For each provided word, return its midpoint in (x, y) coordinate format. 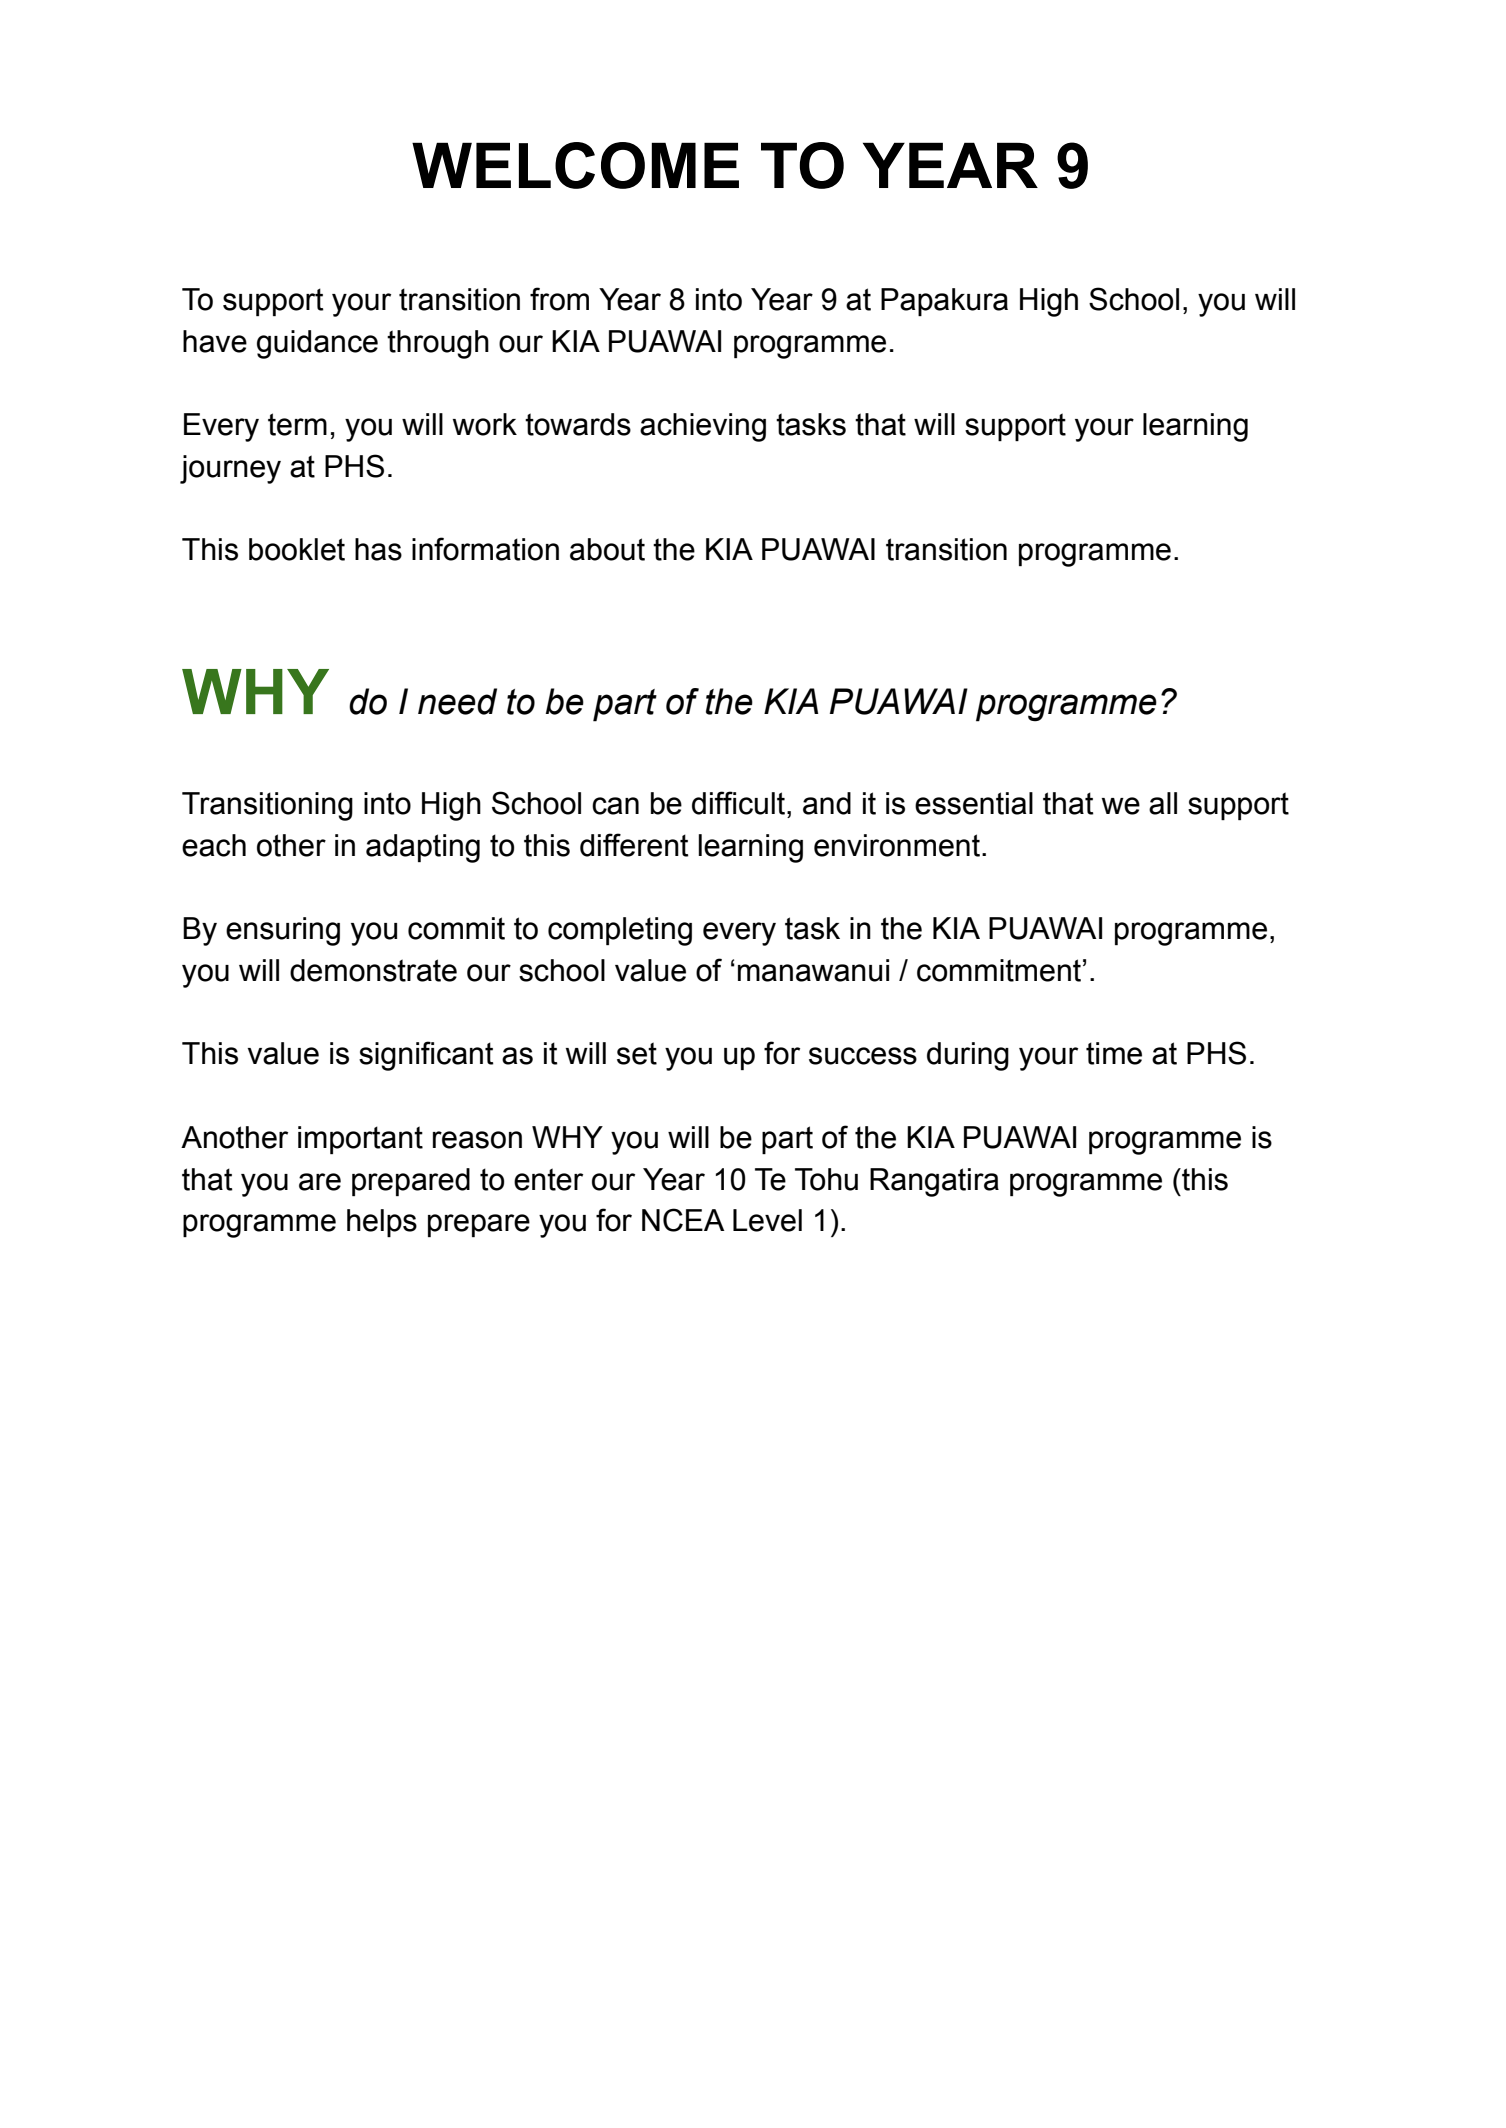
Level (767, 1220)
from (559, 299)
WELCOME (575, 165)
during (968, 1056)
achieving (703, 427)
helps (382, 1223)
